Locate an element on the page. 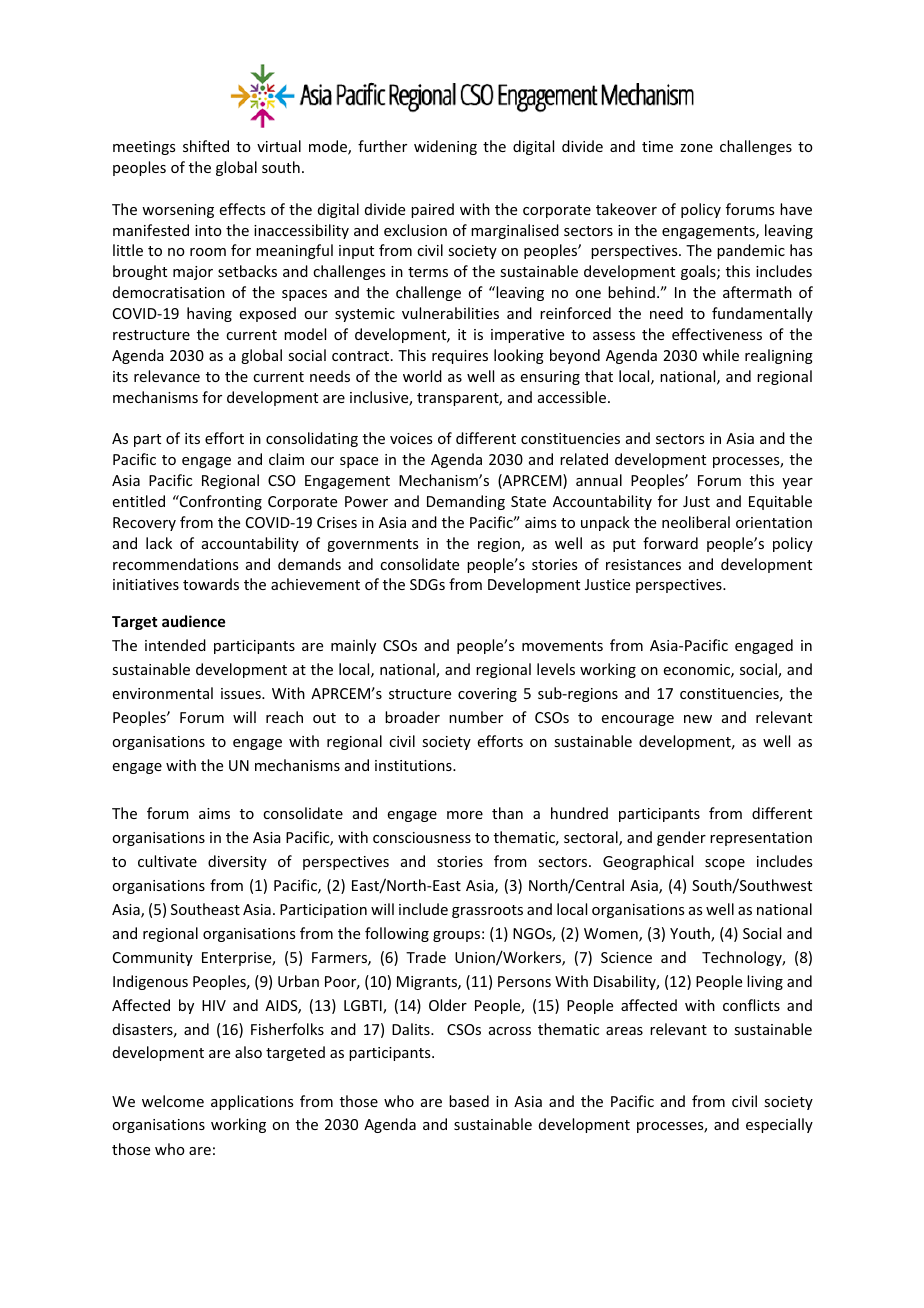  based is located at coordinates (469, 1101).
